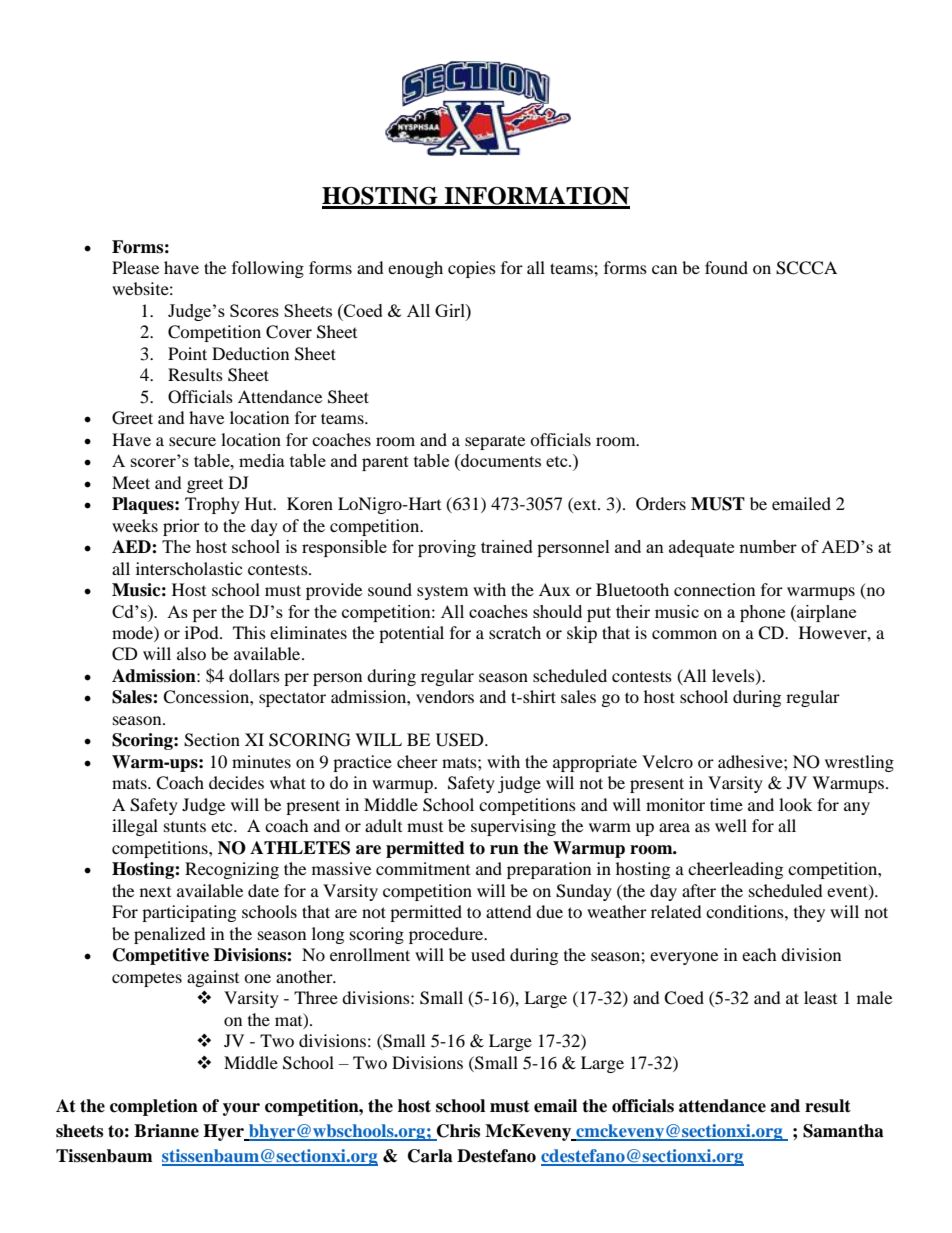 The image size is (952, 1233). What do you see at coordinates (254, 310) in the screenshot?
I see `Scores` at bounding box center [254, 310].
